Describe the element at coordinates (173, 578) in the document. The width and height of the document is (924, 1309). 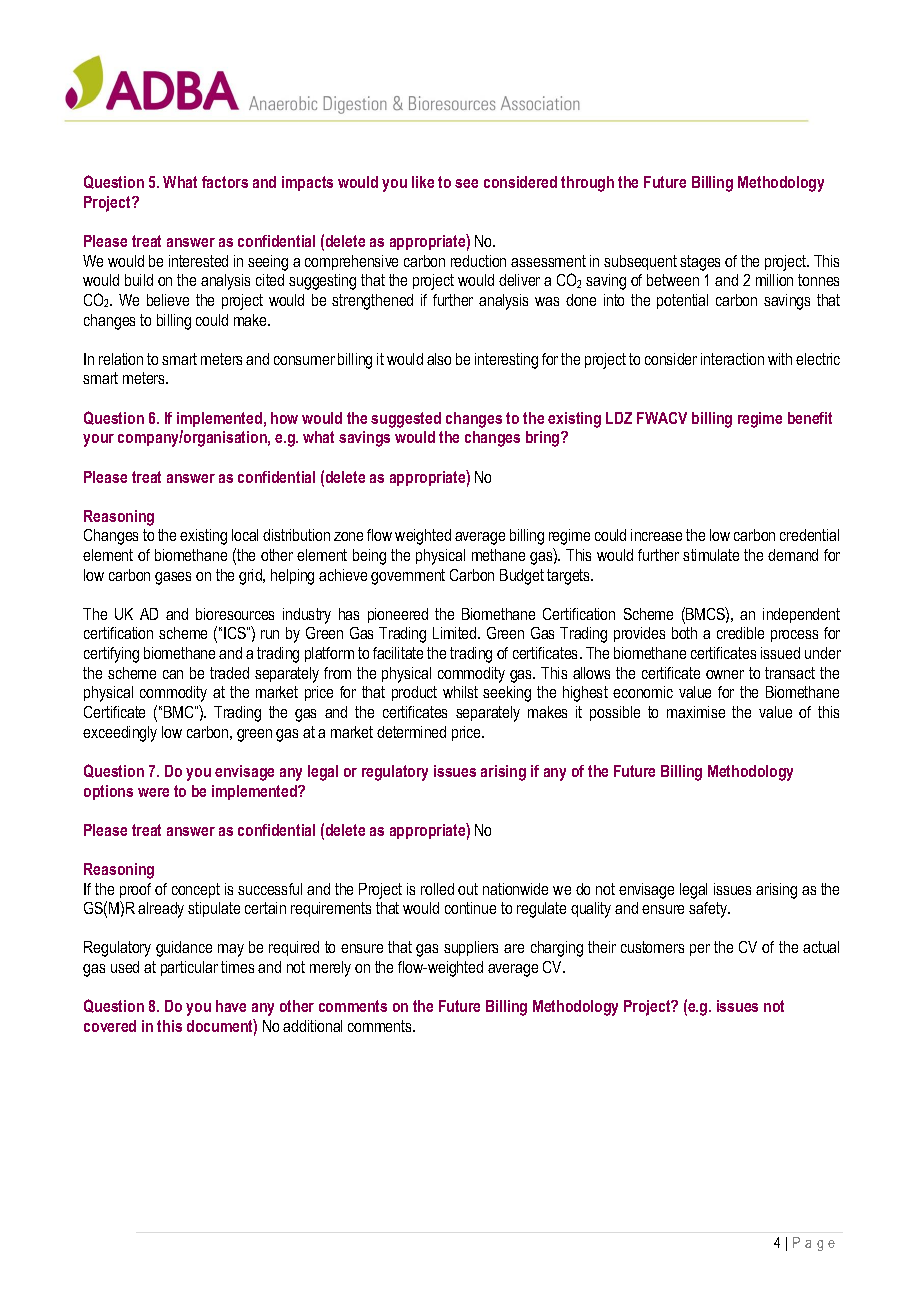
I see `gases` at that location.
